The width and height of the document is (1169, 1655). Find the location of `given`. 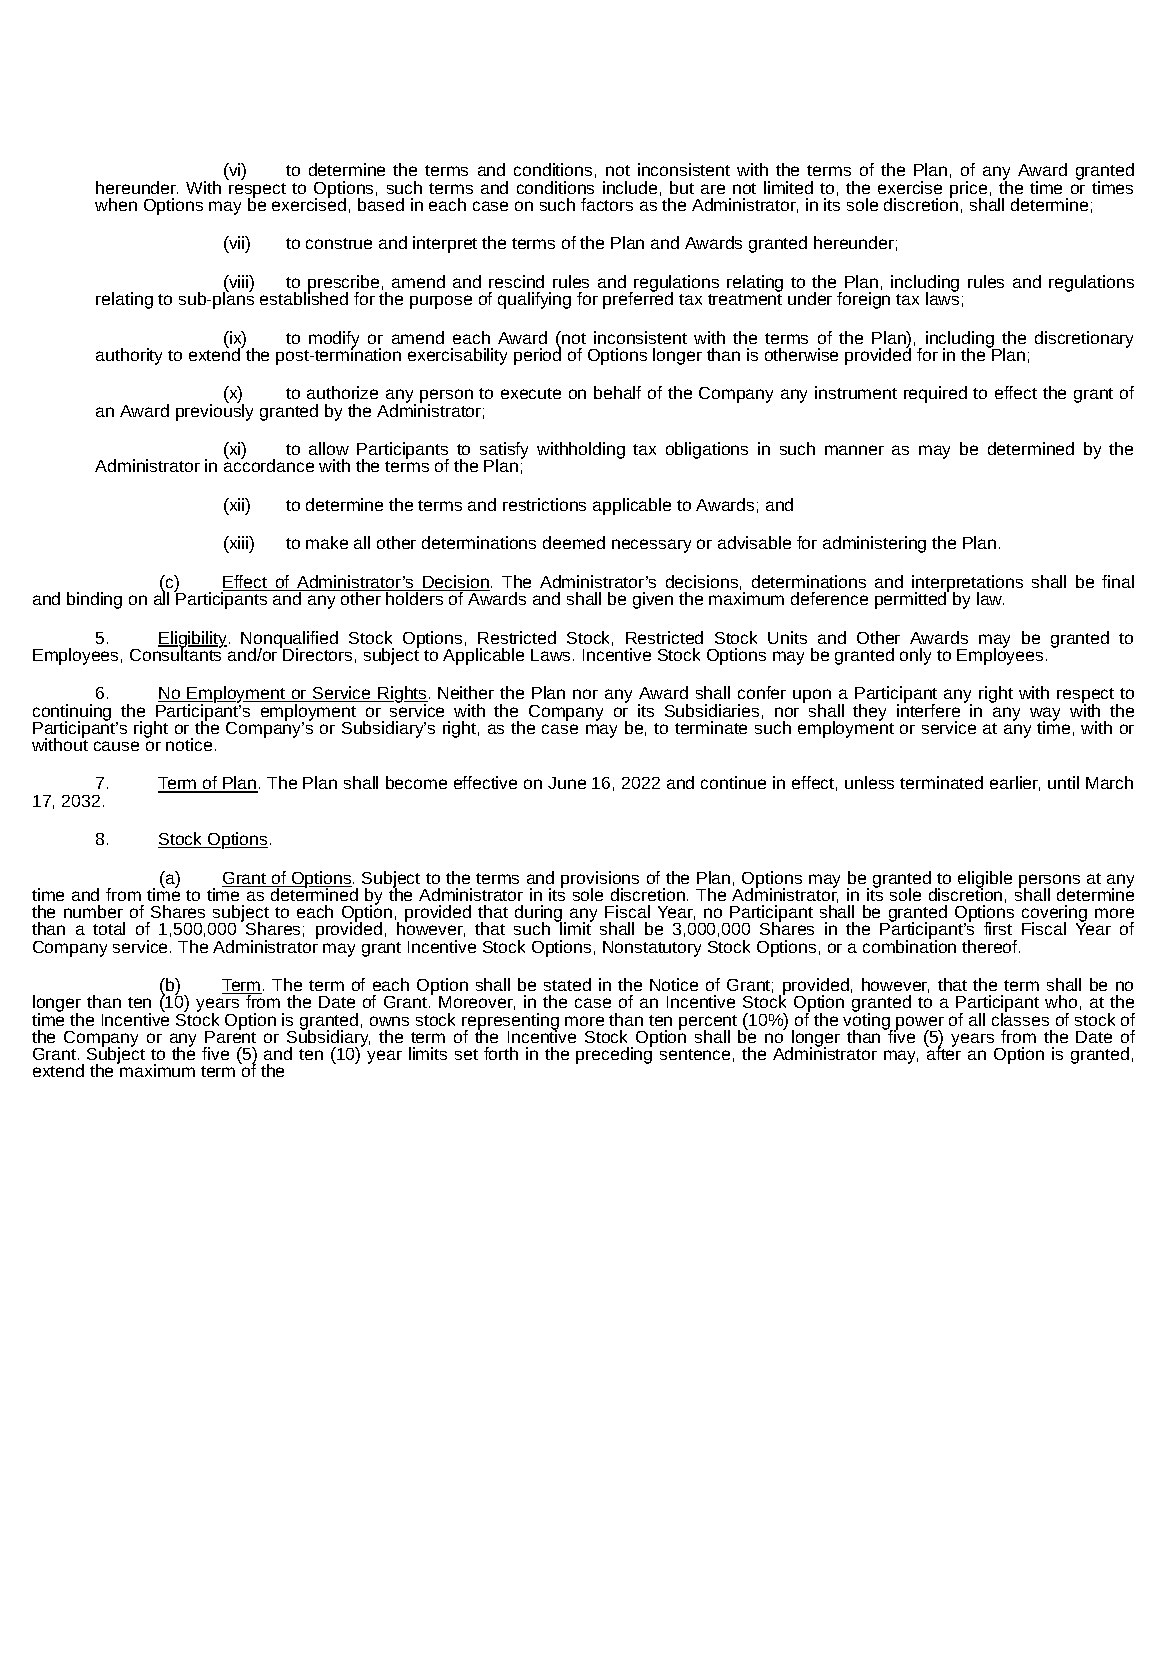

given is located at coordinates (653, 600).
